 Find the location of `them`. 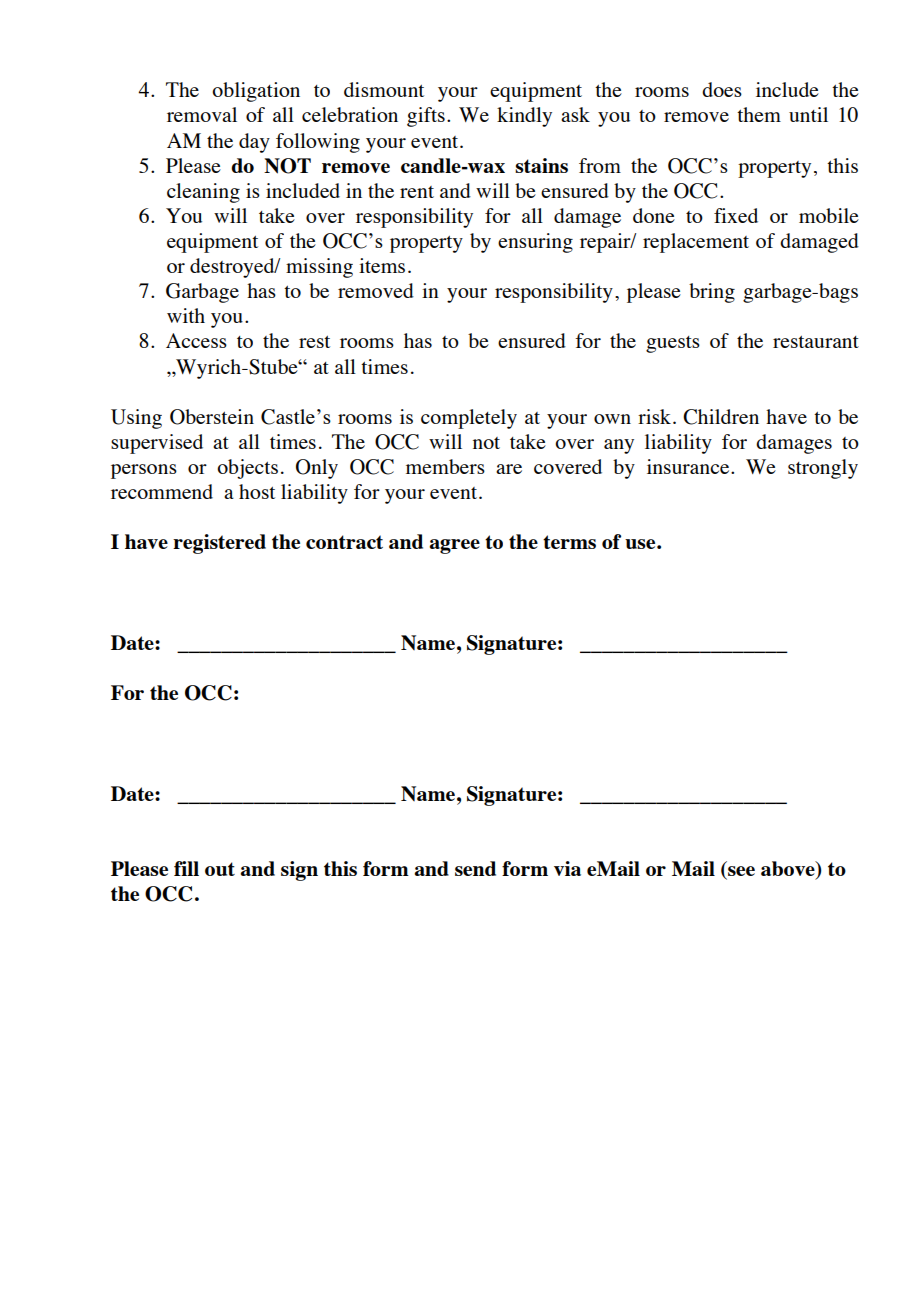

them is located at coordinates (759, 114).
